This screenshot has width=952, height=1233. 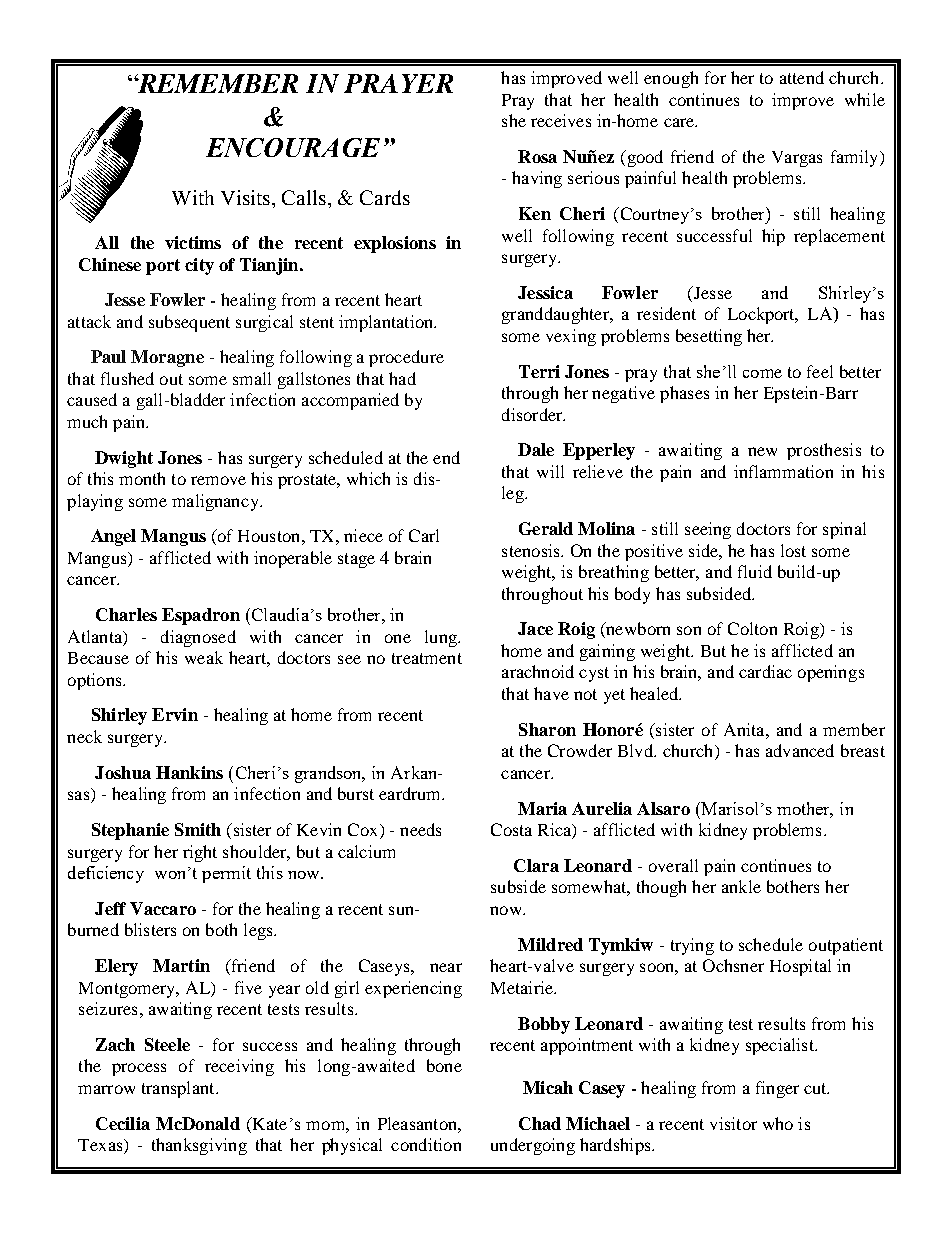 What do you see at coordinates (800, 750) in the screenshot?
I see `advanced` at bounding box center [800, 750].
